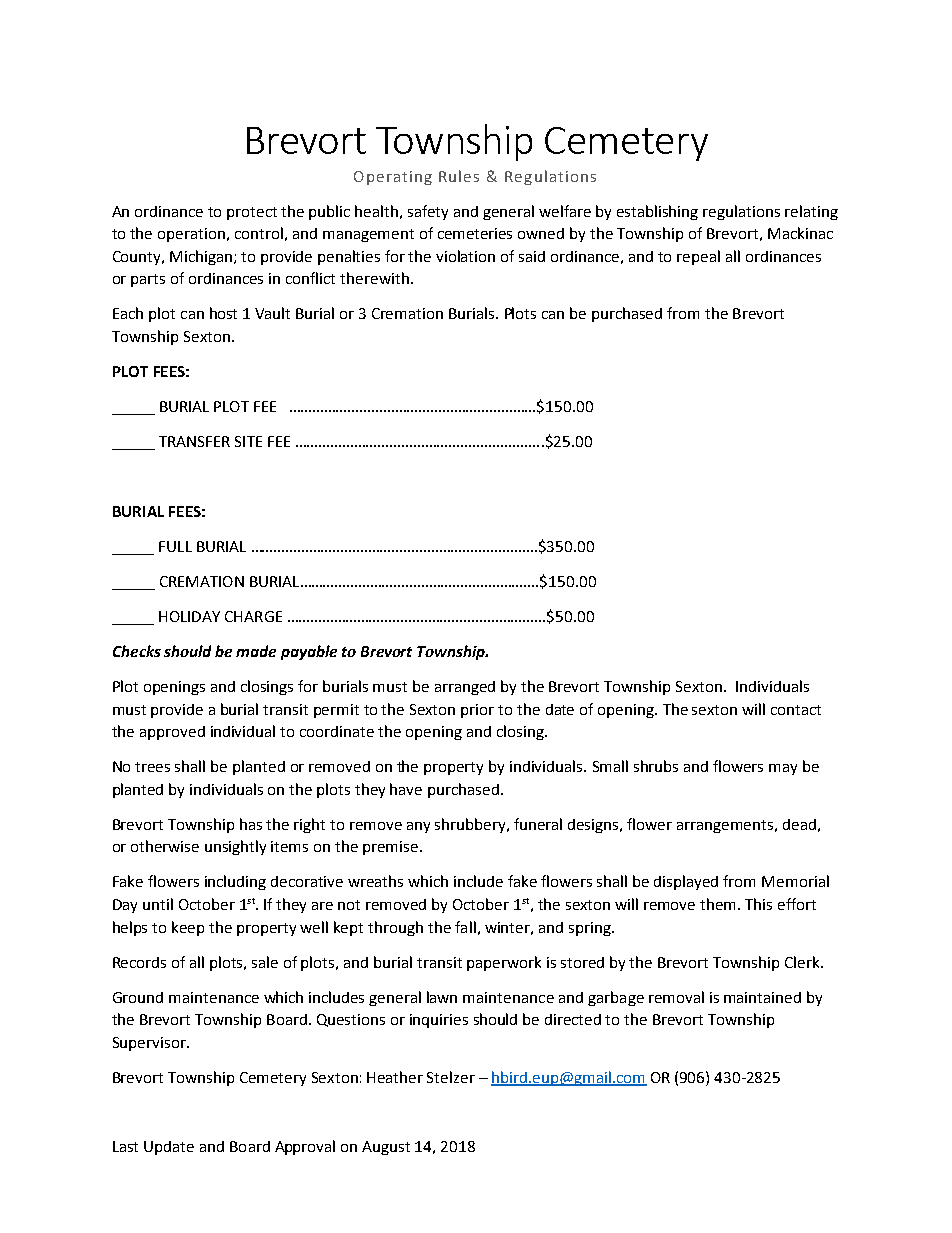 The image size is (952, 1233). Describe the element at coordinates (465, 688) in the page. I see `arranged` at that location.
